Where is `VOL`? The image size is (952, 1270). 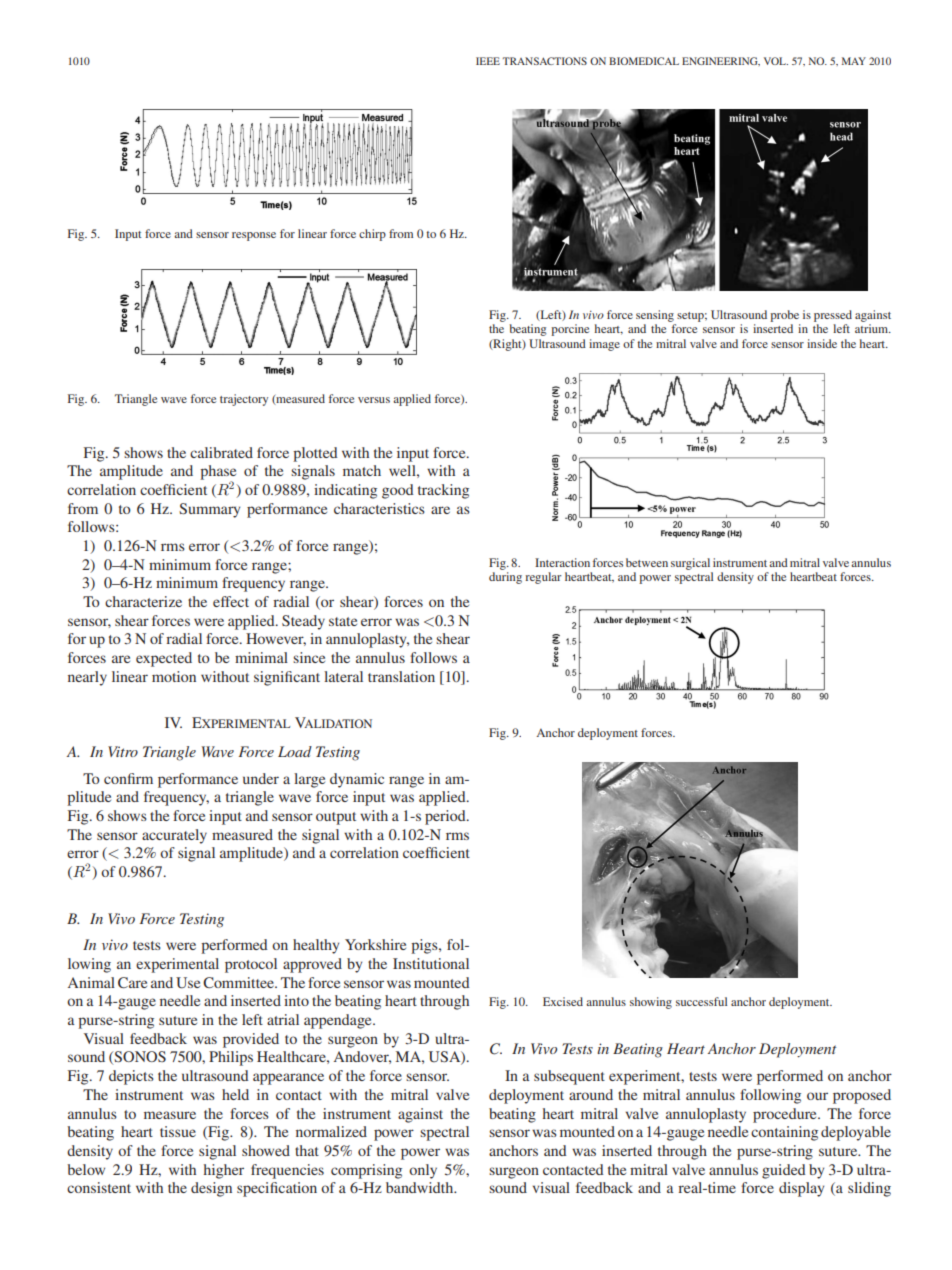 VOL is located at coordinates (776, 61).
